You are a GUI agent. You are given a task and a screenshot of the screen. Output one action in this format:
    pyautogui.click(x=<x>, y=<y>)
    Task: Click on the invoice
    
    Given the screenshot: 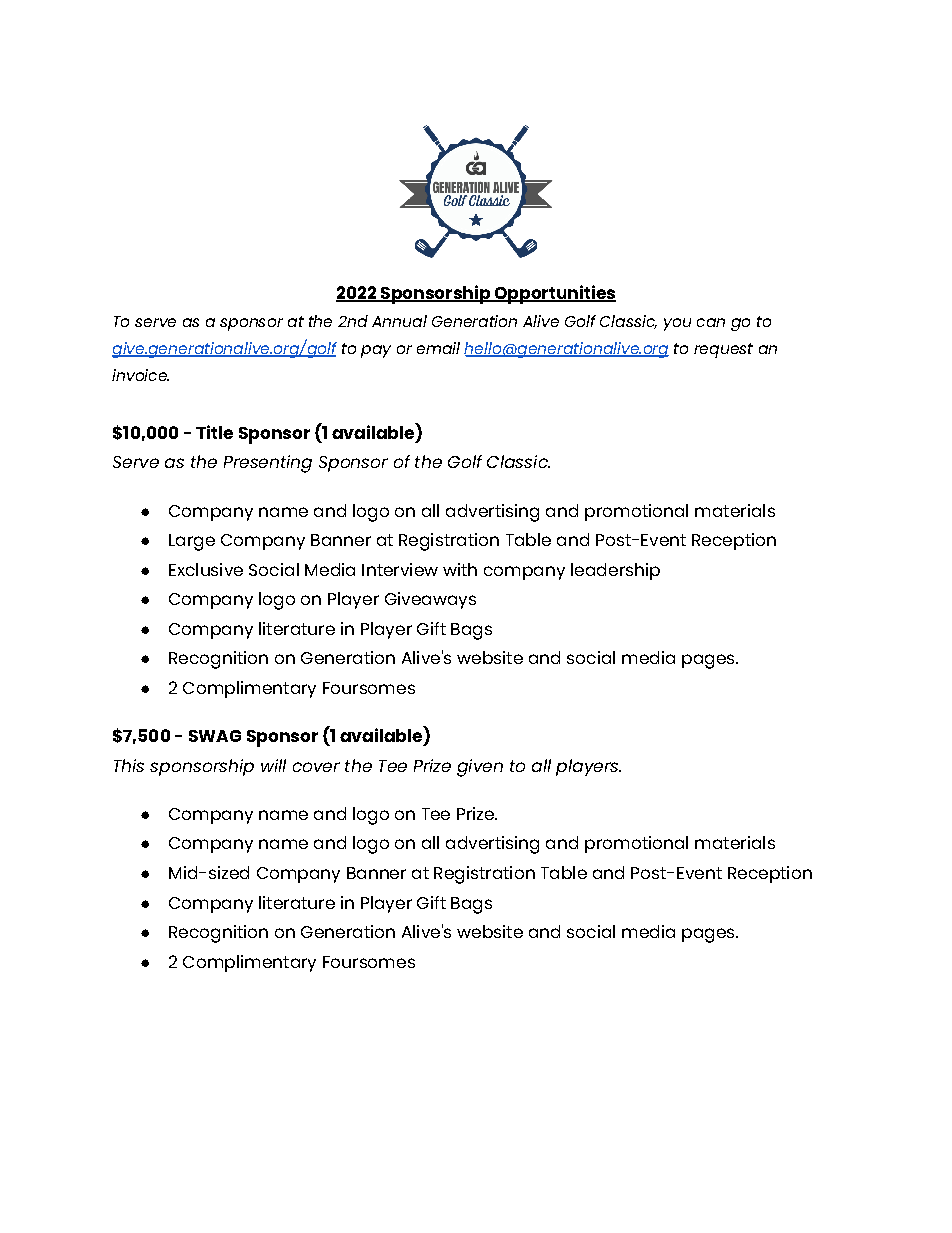 What is the action you would take?
    pyautogui.click(x=140, y=375)
